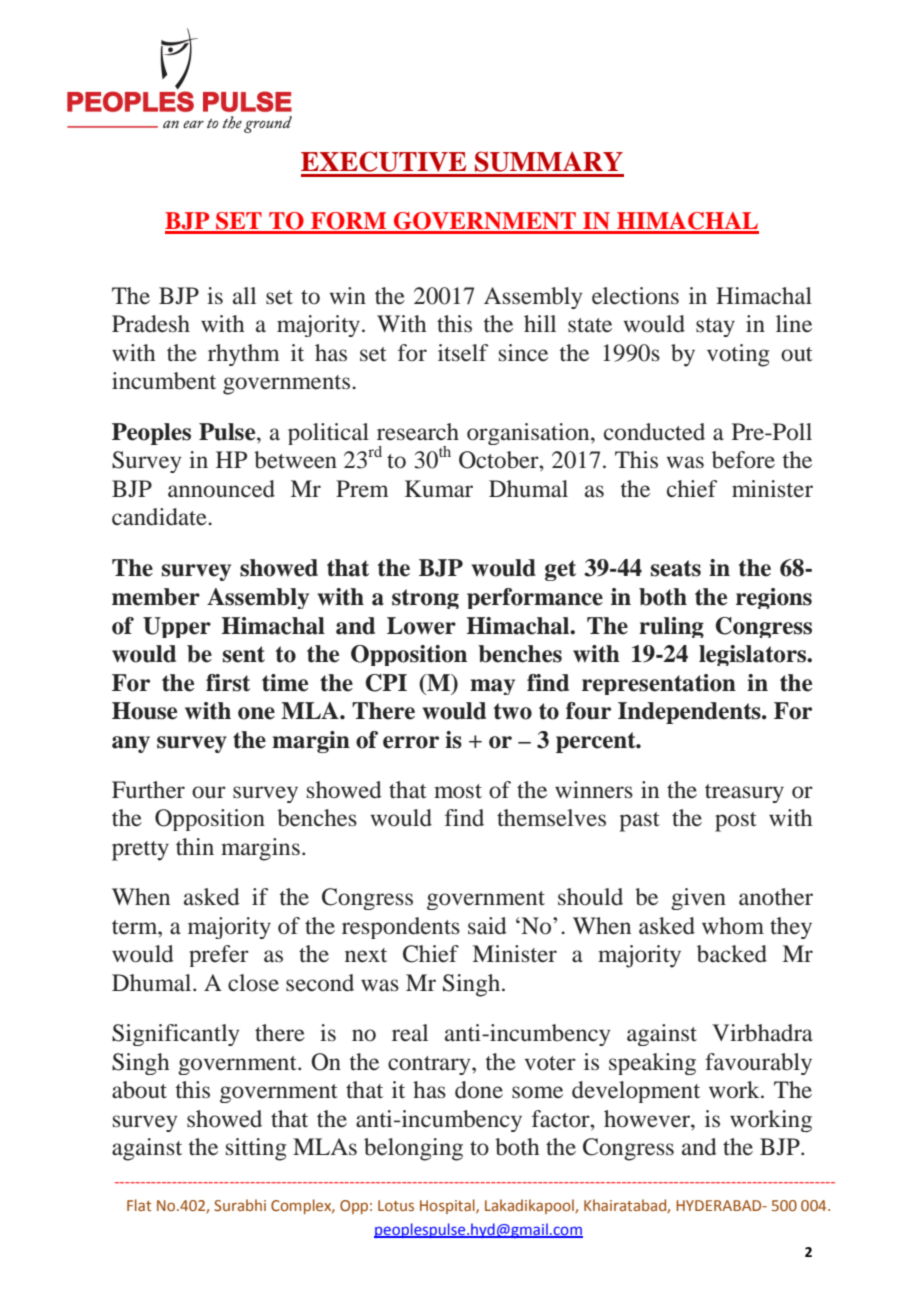 The image size is (924, 1308). I want to click on all, so click(244, 296).
